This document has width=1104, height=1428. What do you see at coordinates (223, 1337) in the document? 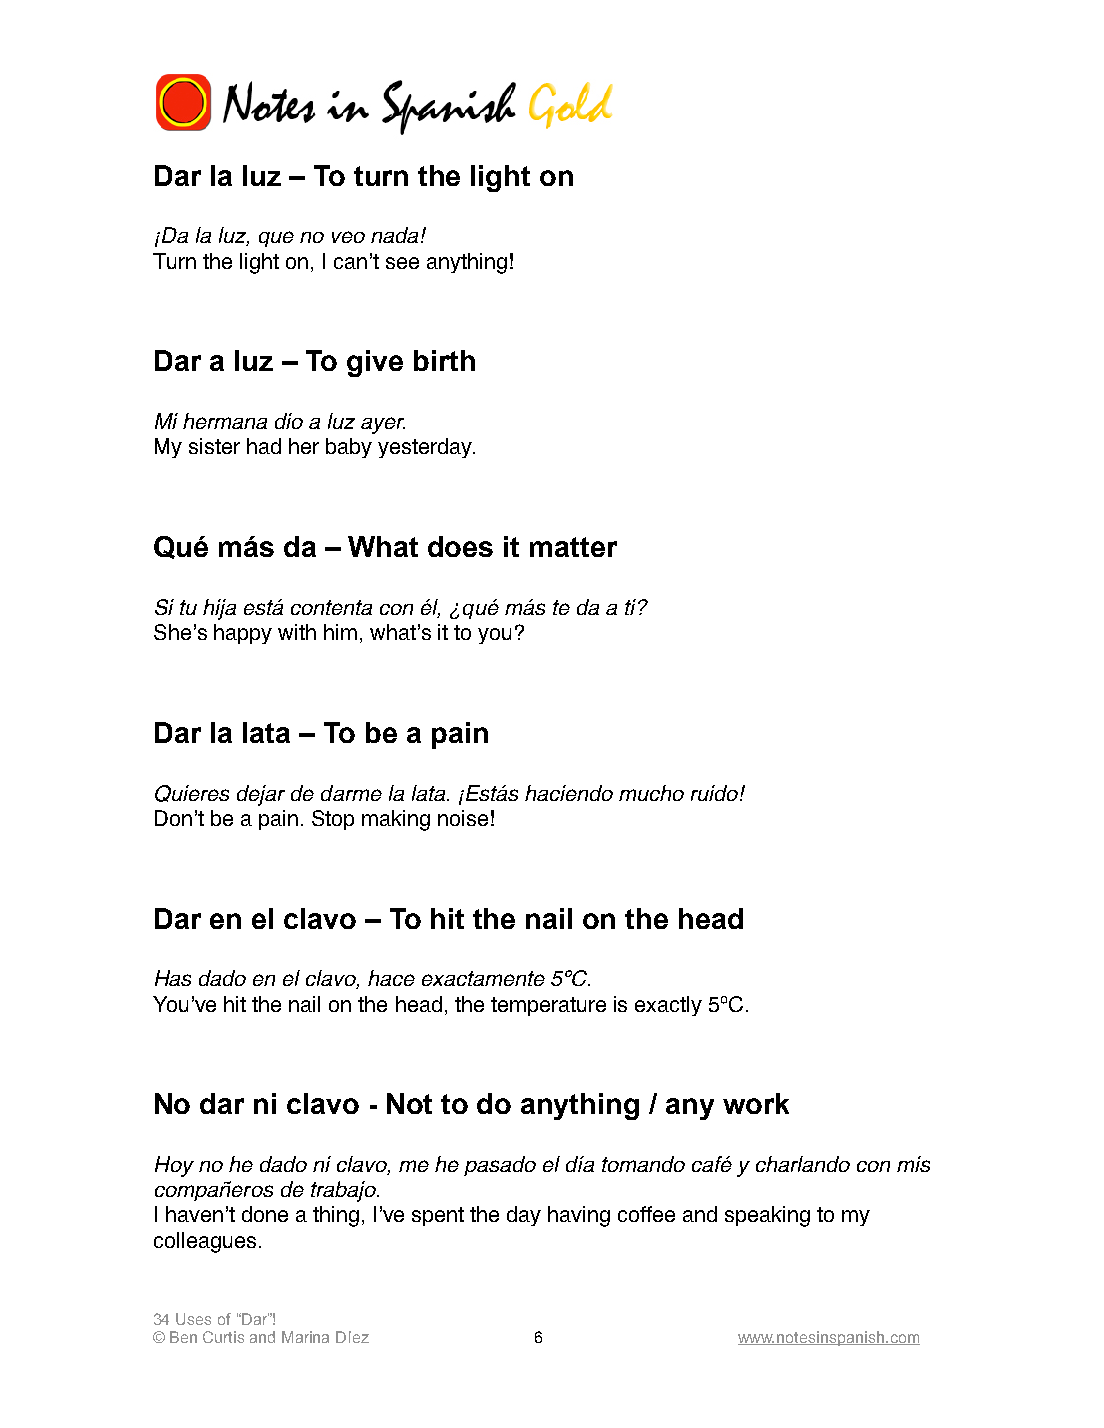
I see `Curtis` at bounding box center [223, 1337].
